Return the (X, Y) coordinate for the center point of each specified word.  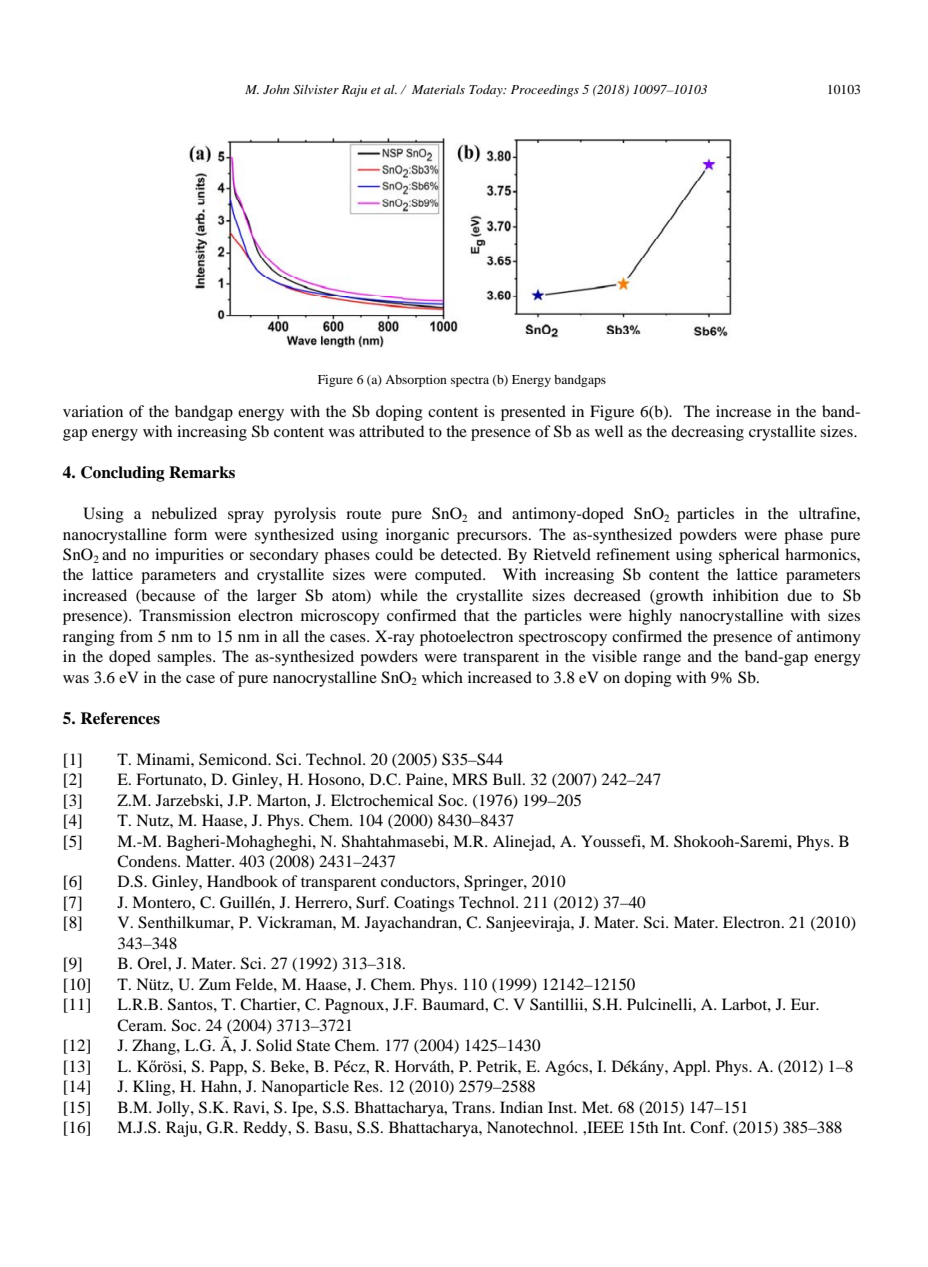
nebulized (184, 513)
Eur (804, 1004)
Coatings (424, 904)
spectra (470, 381)
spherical (749, 556)
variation (93, 411)
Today (487, 90)
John (276, 89)
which (442, 677)
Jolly (174, 1109)
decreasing (707, 433)
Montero (162, 902)
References (120, 718)
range (662, 660)
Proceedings (545, 91)
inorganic (417, 536)
